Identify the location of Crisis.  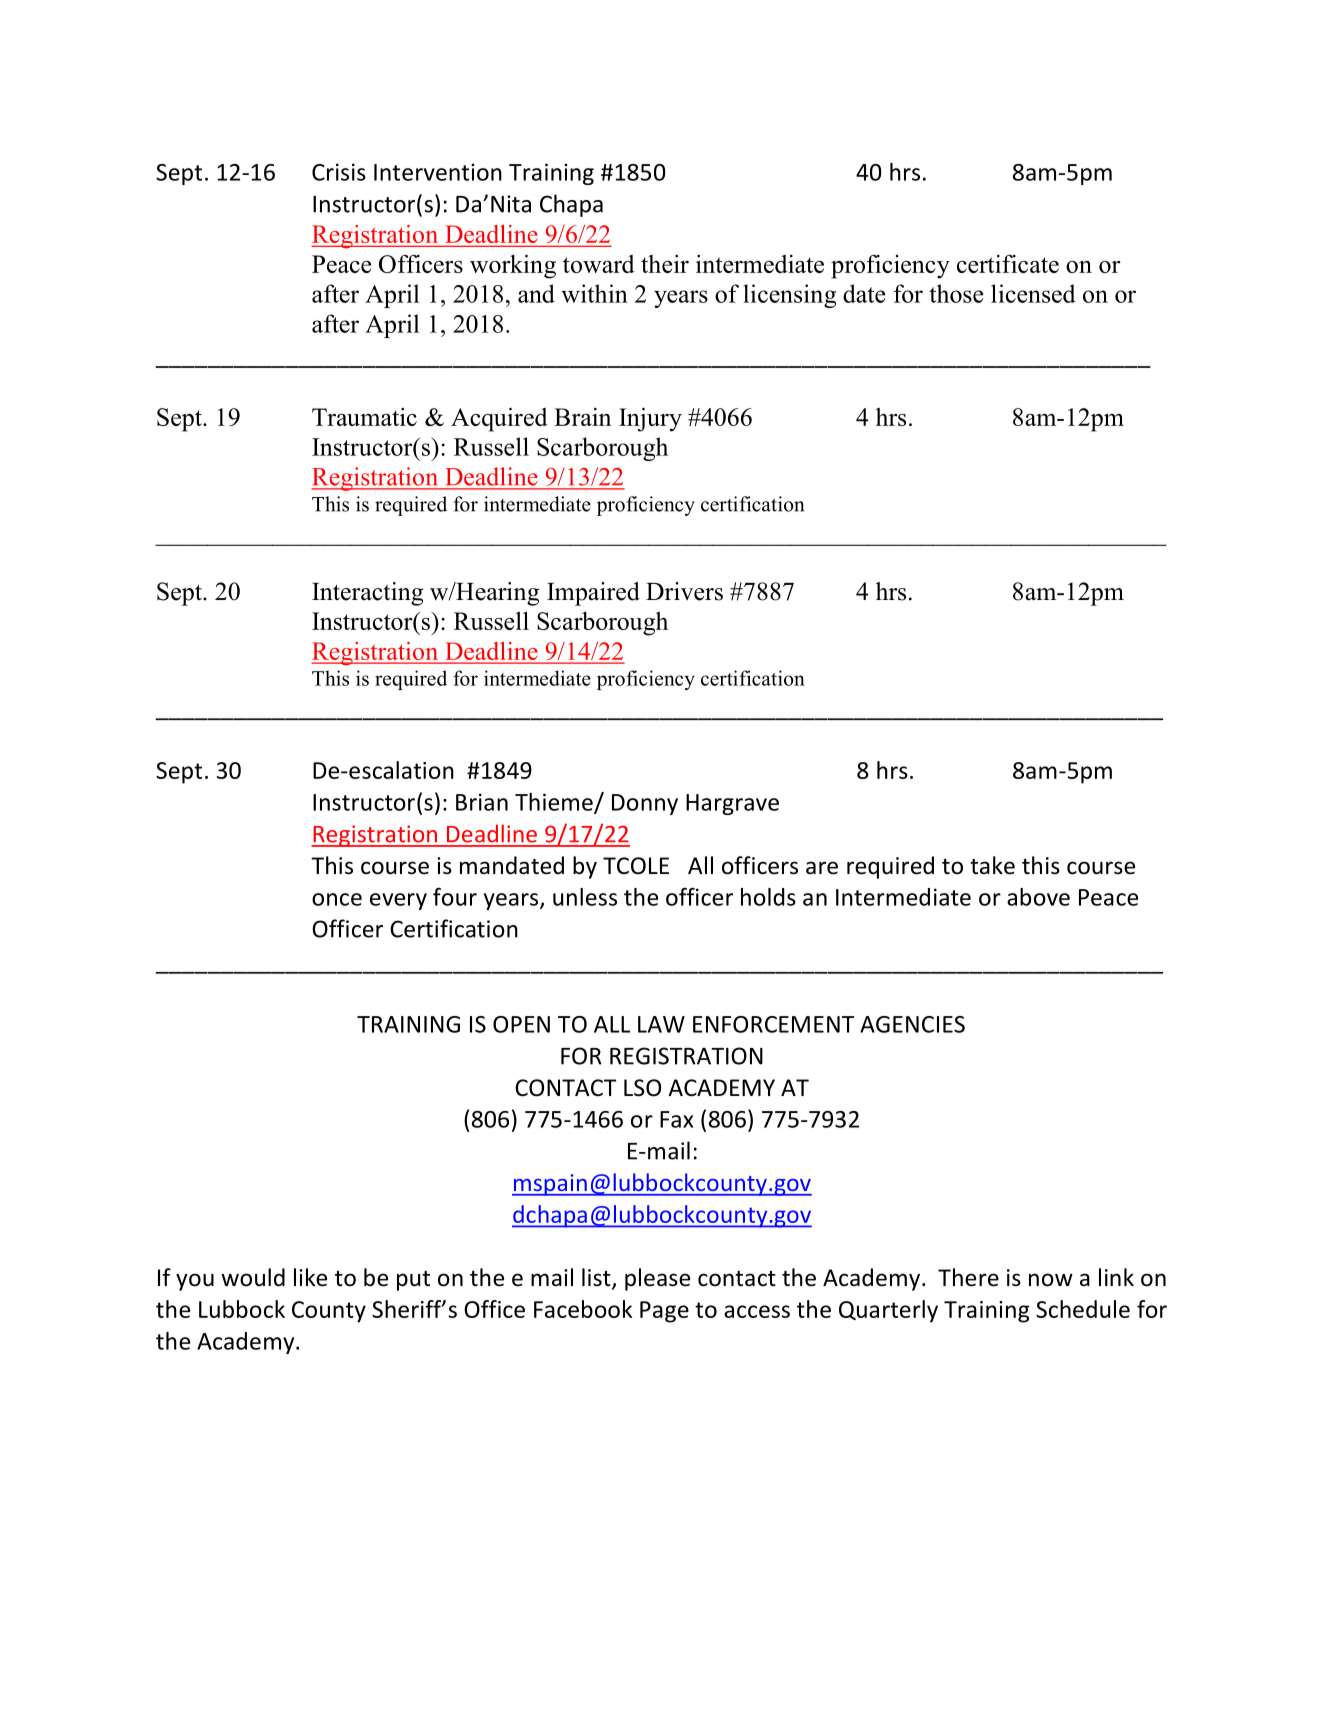
(339, 172).
